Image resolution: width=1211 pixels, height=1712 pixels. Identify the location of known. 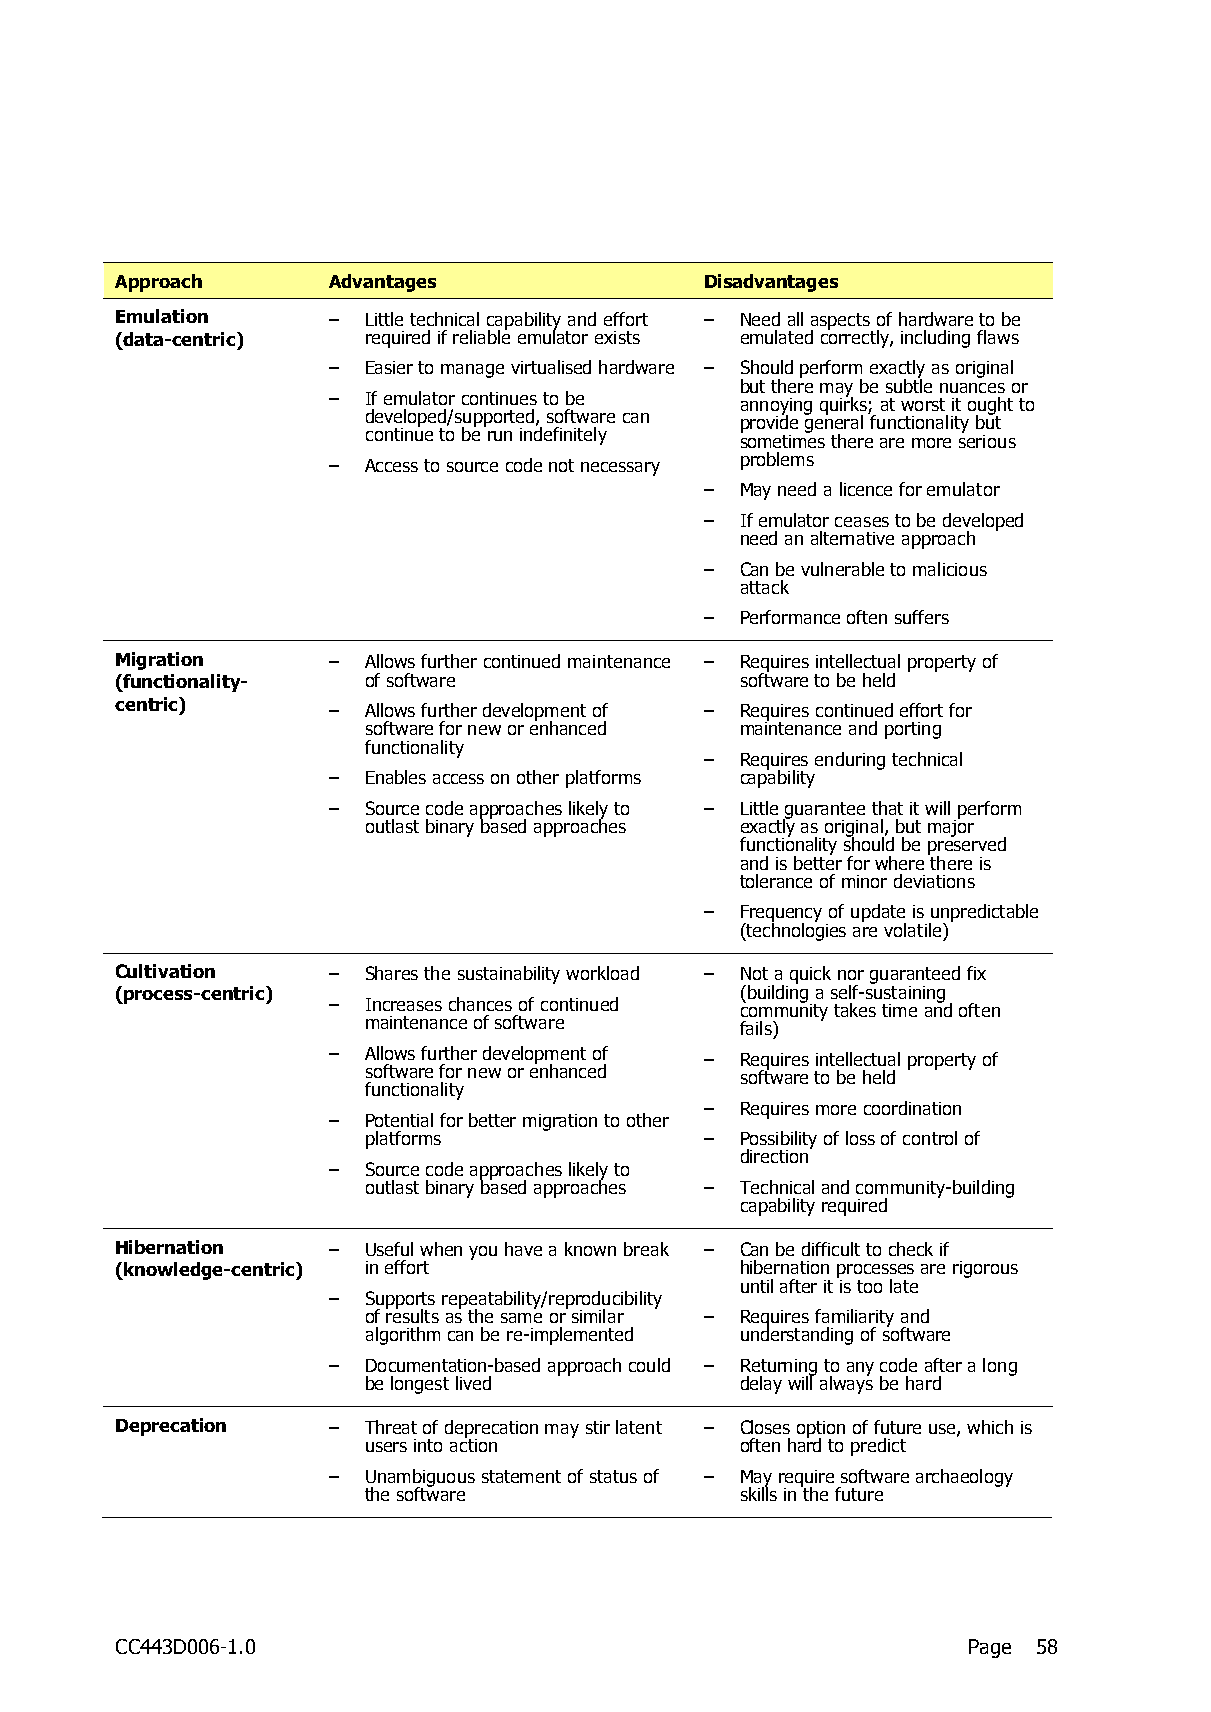
(590, 1249).
